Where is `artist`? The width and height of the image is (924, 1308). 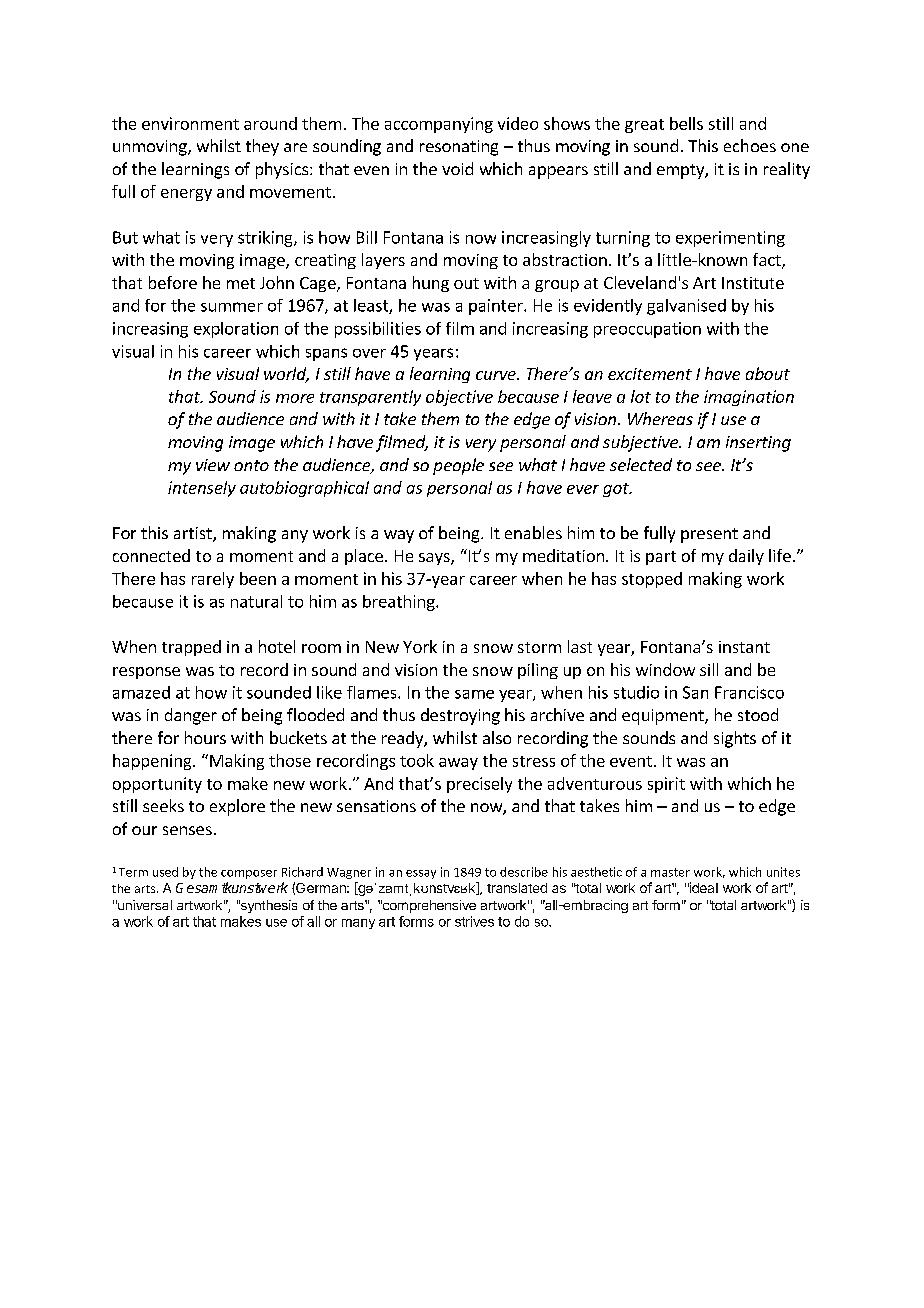 artist is located at coordinates (194, 534).
